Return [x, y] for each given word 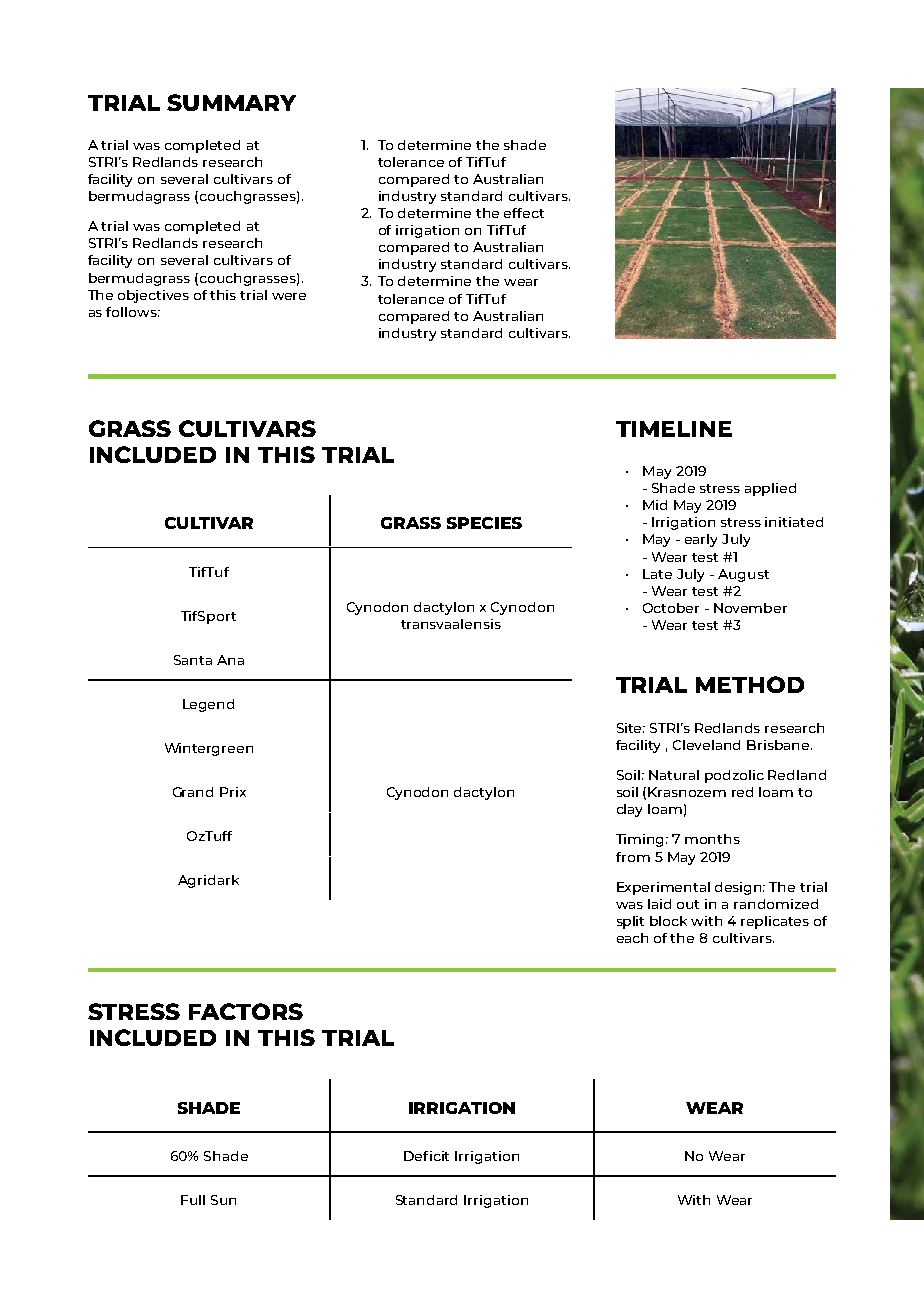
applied [770, 489]
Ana [230, 660]
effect [524, 213]
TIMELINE [674, 429]
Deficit [426, 1156]
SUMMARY [231, 102]
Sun [223, 1200]
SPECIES [484, 523]
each [632, 938]
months [712, 839]
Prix [233, 792]
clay [629, 810]
